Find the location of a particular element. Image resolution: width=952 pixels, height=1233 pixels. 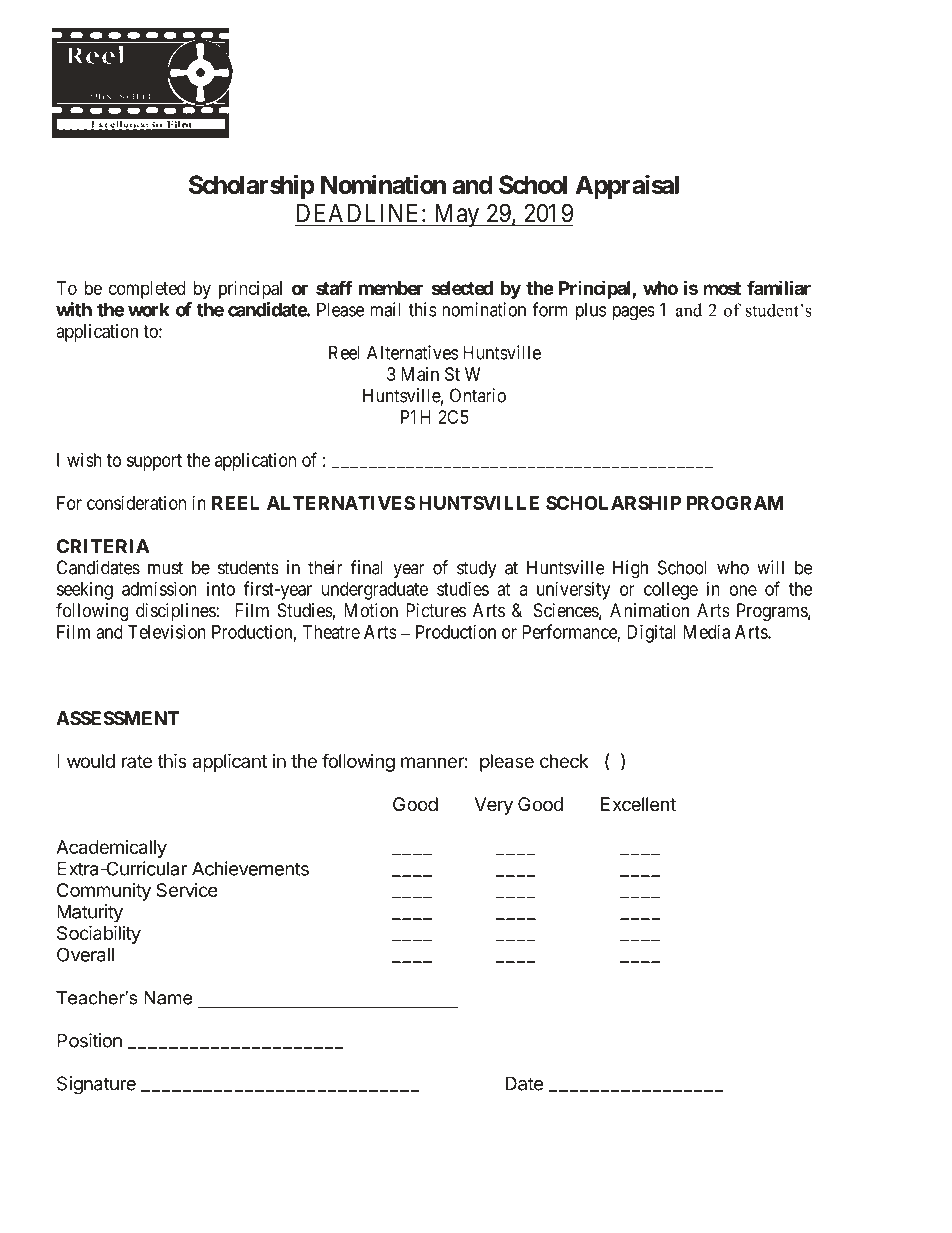

Excellent is located at coordinates (638, 804).
